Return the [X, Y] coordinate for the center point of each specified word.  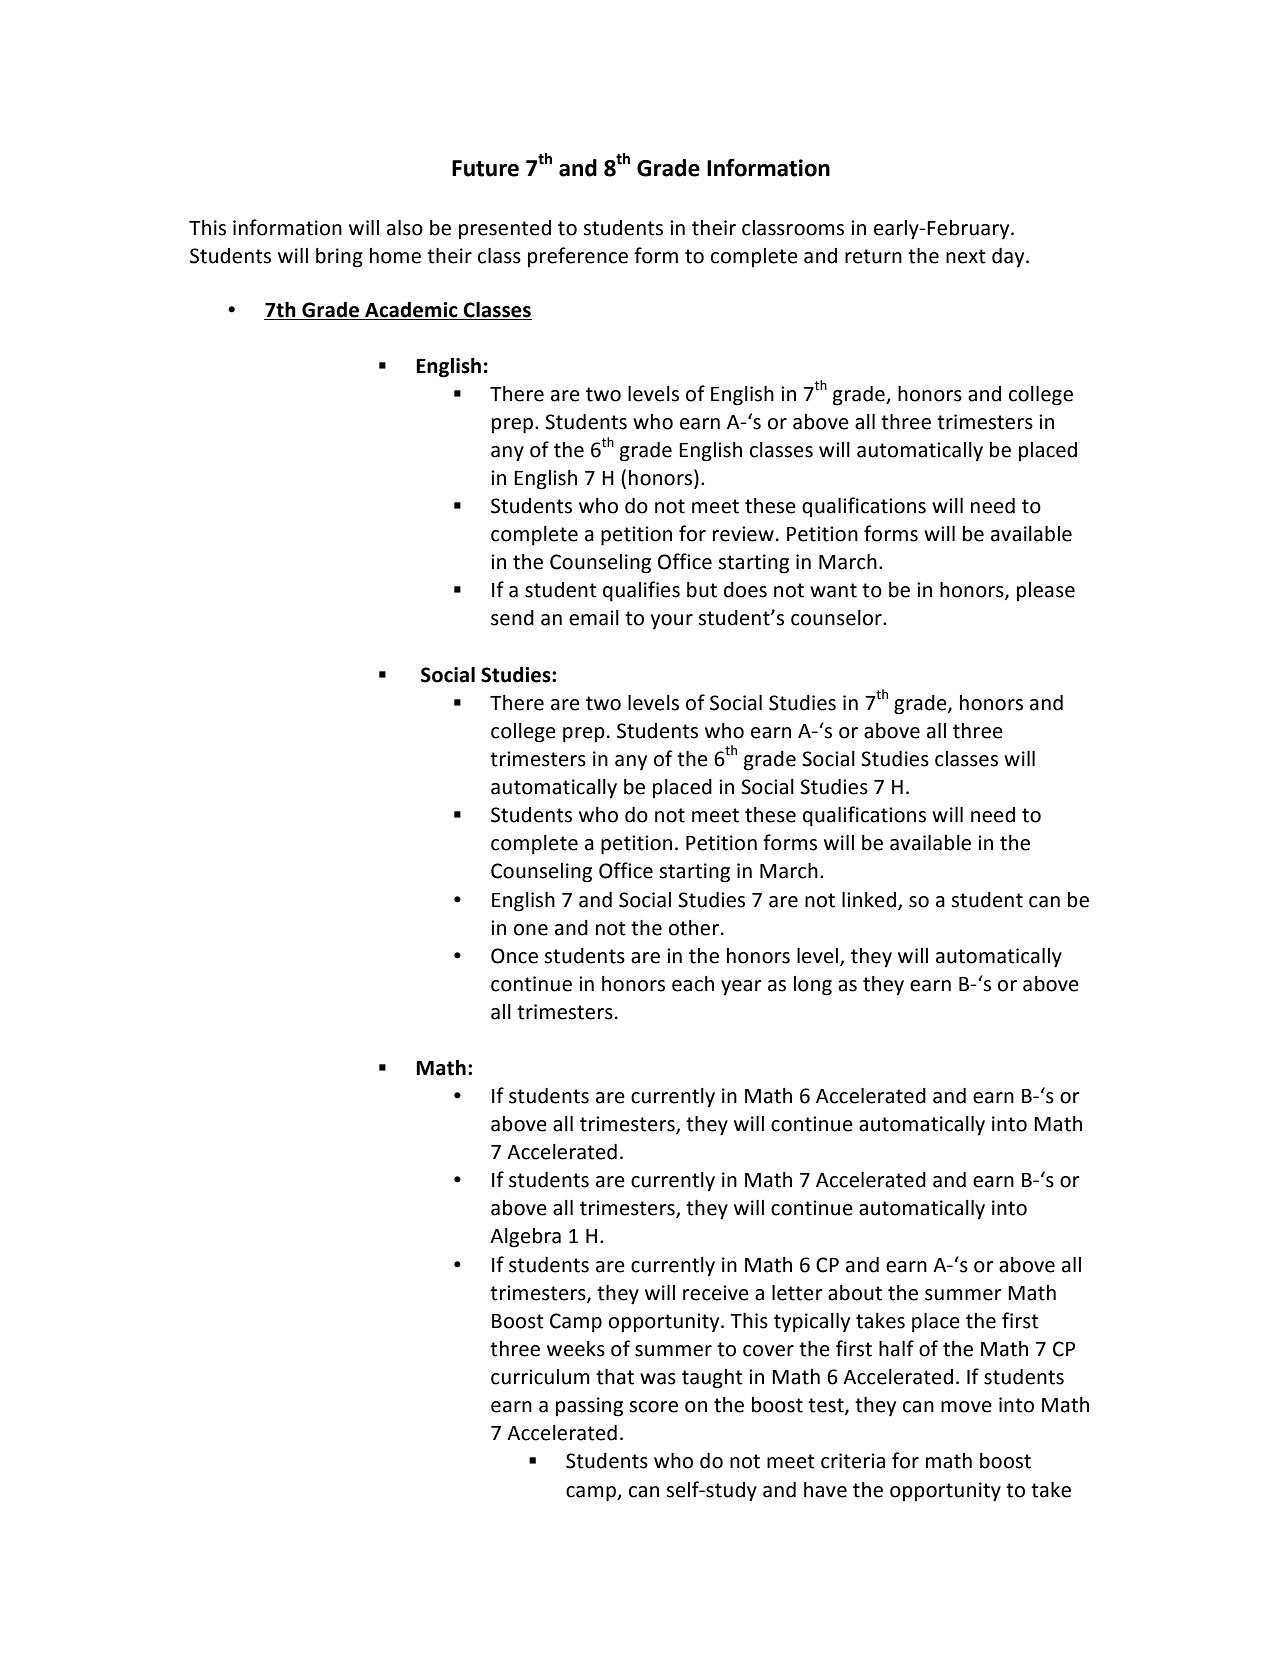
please [1046, 592]
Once [514, 956]
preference [578, 257]
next [966, 256]
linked [869, 900]
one [531, 930]
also [405, 228]
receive [716, 1293]
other [694, 928]
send [512, 618]
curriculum [540, 1377]
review [743, 534]
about [855, 1293]
